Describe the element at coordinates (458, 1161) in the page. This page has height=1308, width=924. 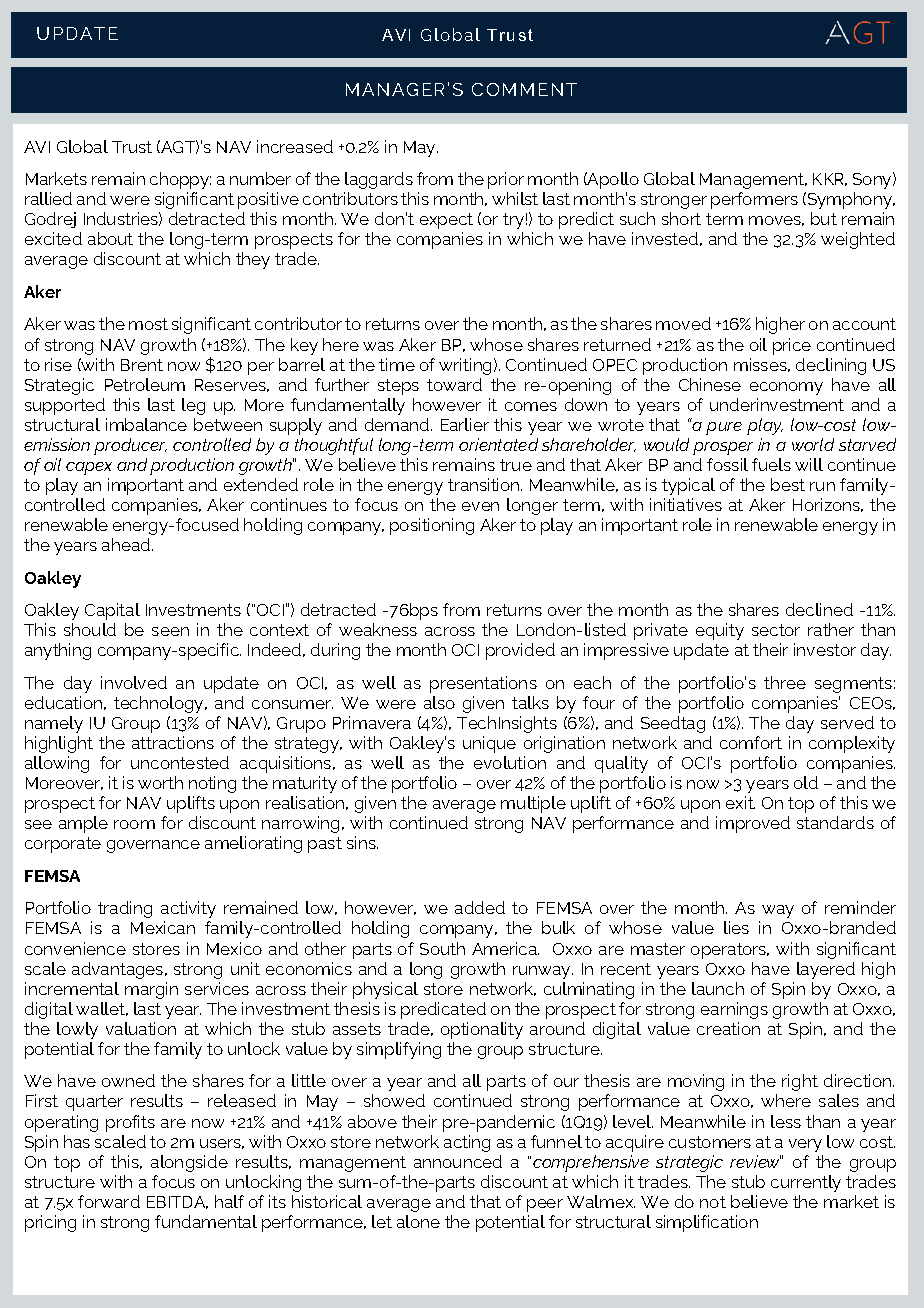
I see `announced` at that location.
